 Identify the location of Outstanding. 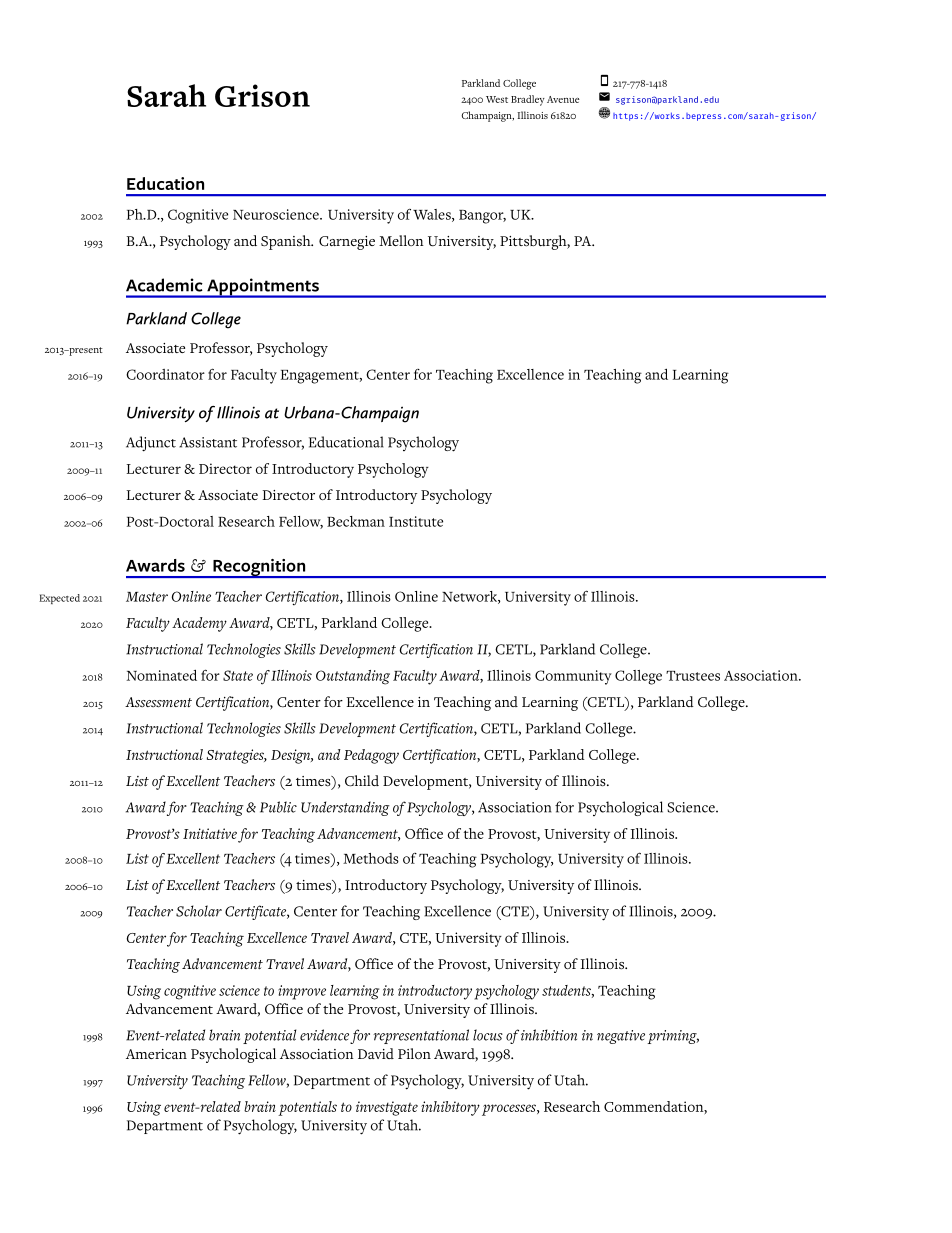
(353, 677).
